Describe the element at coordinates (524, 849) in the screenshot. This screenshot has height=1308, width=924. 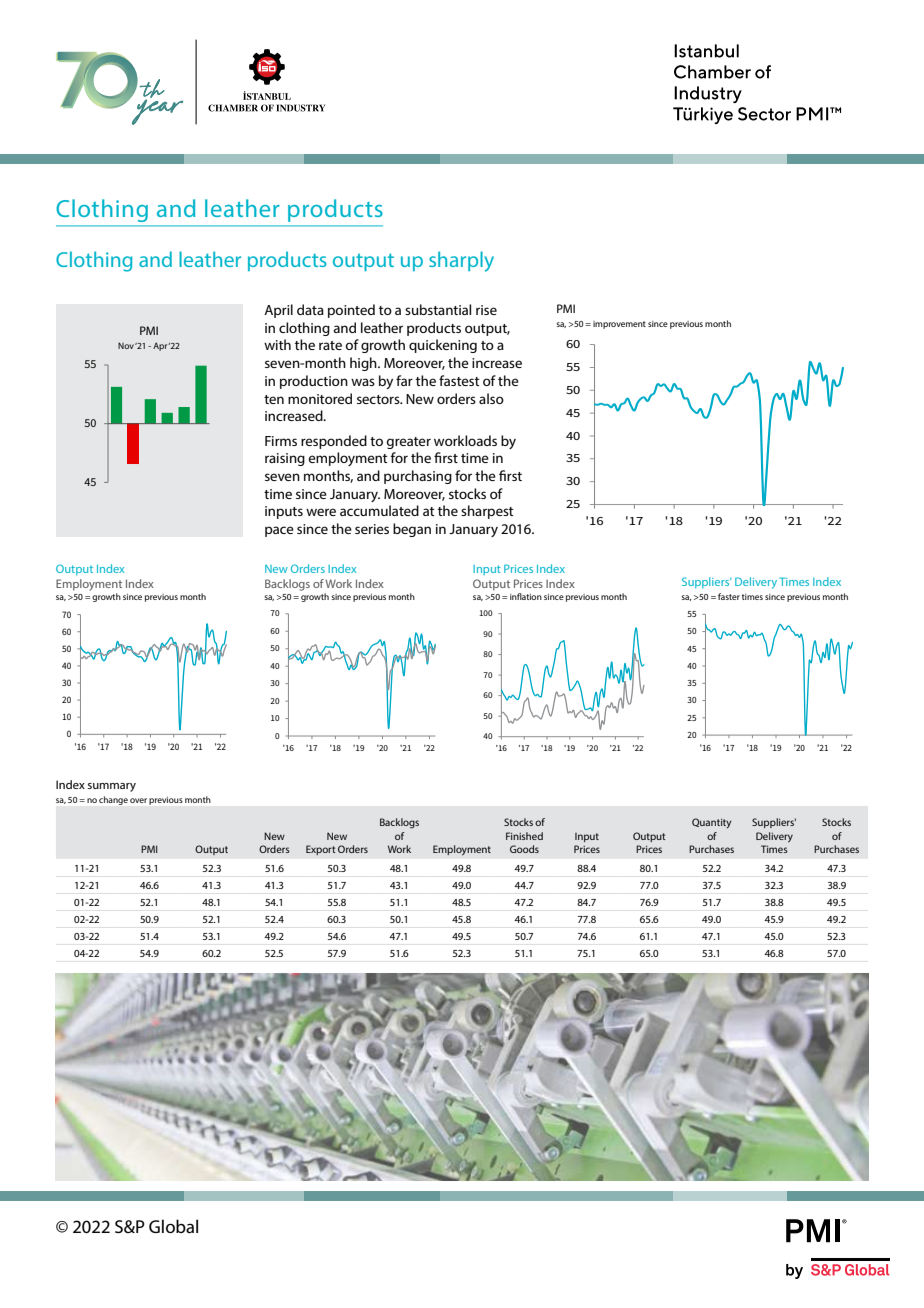
I see `Goods` at that location.
